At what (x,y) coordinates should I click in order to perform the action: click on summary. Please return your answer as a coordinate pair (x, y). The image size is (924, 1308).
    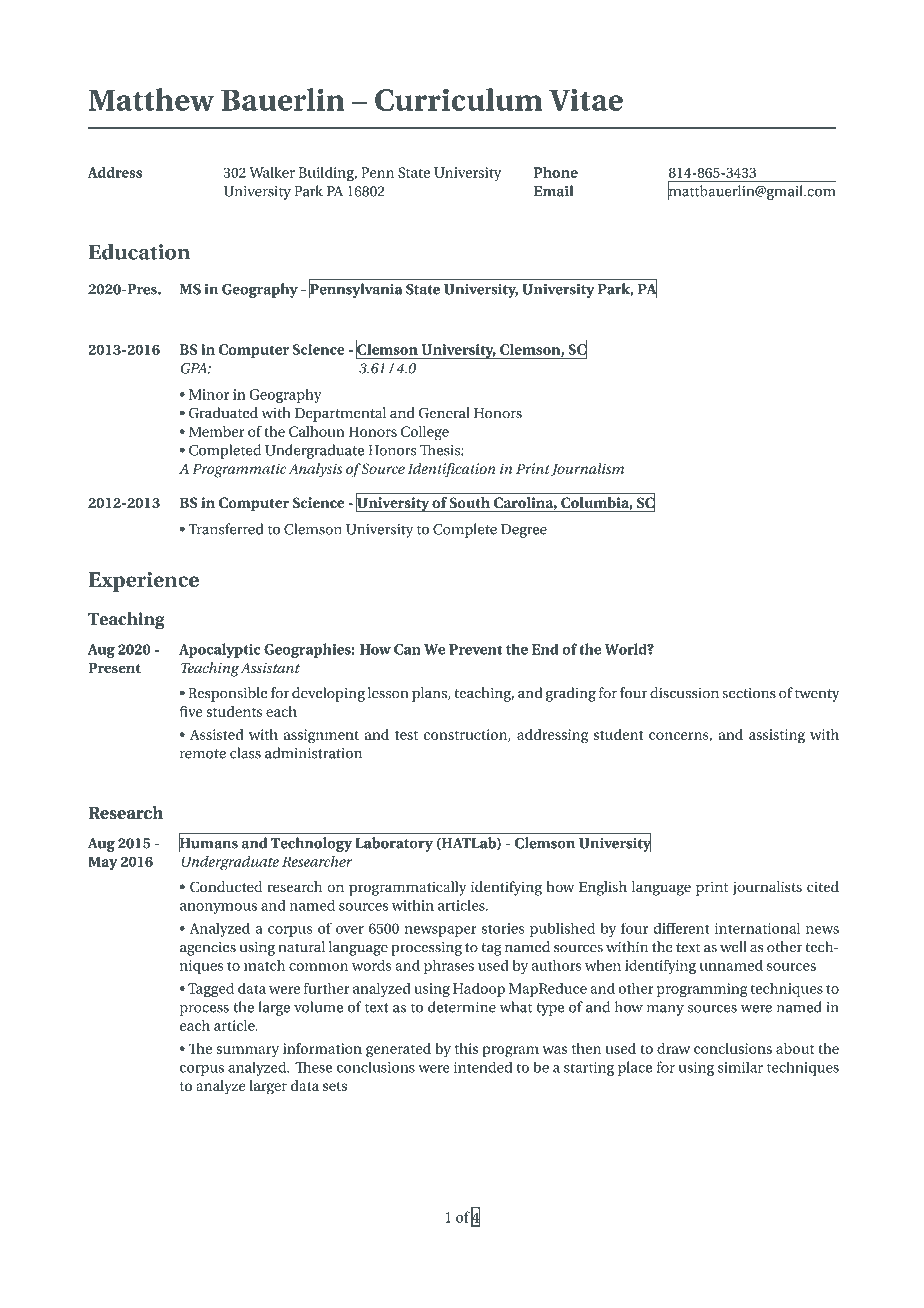
    Looking at the image, I should click on (248, 1052).
